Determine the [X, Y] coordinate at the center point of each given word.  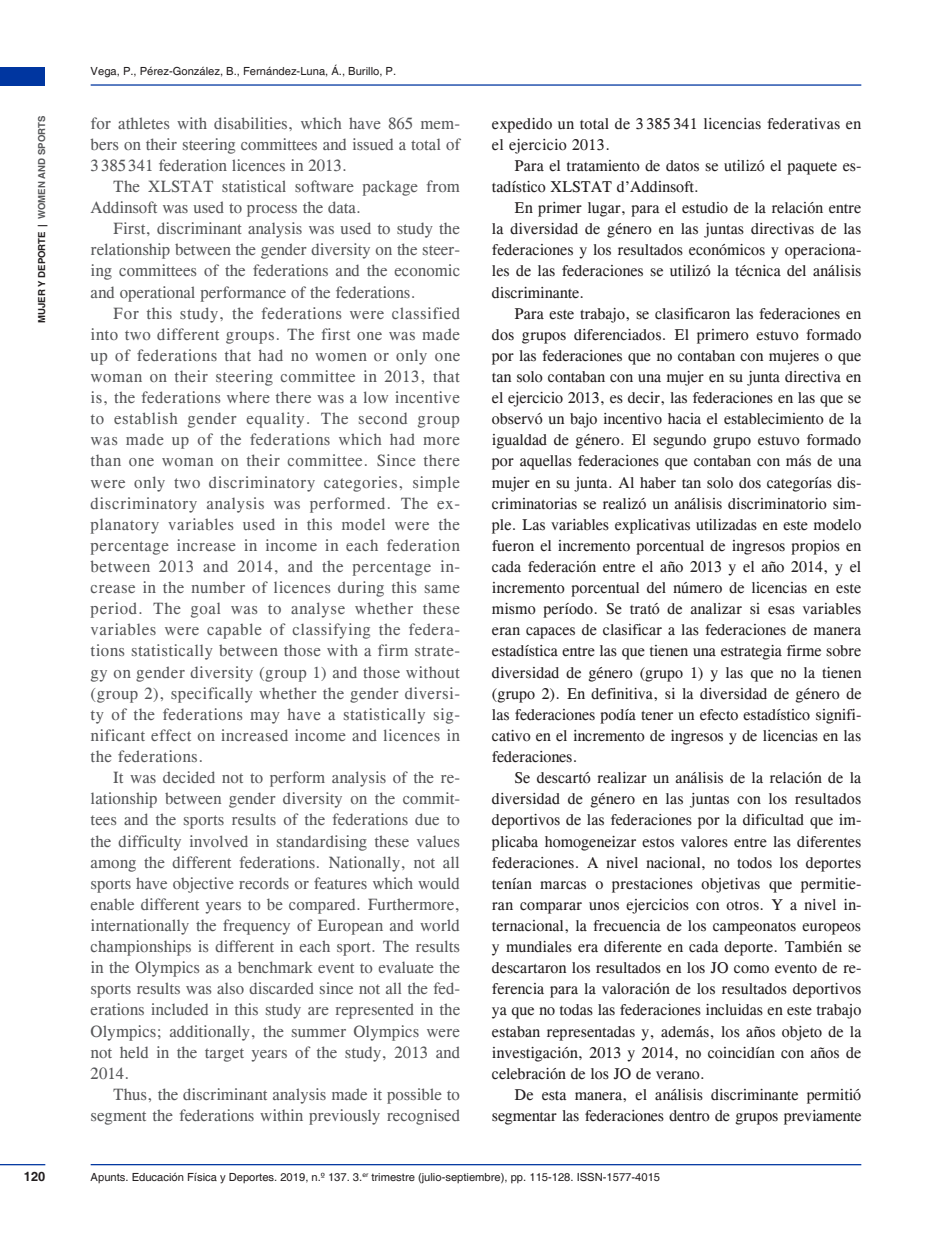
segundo [679, 441]
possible [414, 1096]
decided [189, 777]
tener [657, 716]
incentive [427, 397]
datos [682, 166]
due [427, 819]
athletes [143, 123]
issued [373, 144]
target [224, 1055]
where [248, 397]
